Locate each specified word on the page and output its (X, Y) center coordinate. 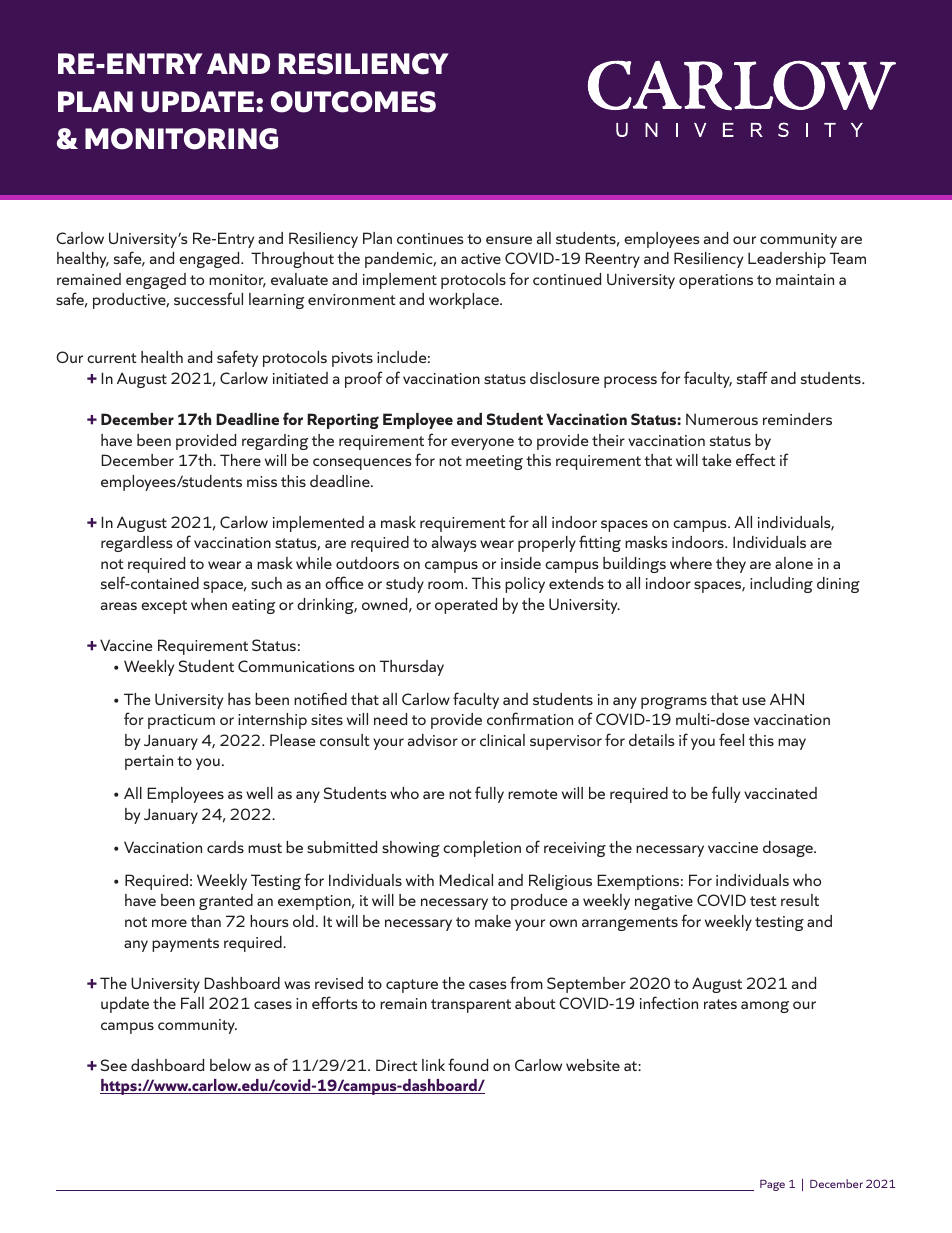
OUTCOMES (353, 102)
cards (225, 847)
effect (755, 459)
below (230, 1065)
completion (482, 849)
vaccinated (780, 793)
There (240, 460)
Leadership (787, 260)
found (468, 1064)
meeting (494, 462)
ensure (509, 240)
